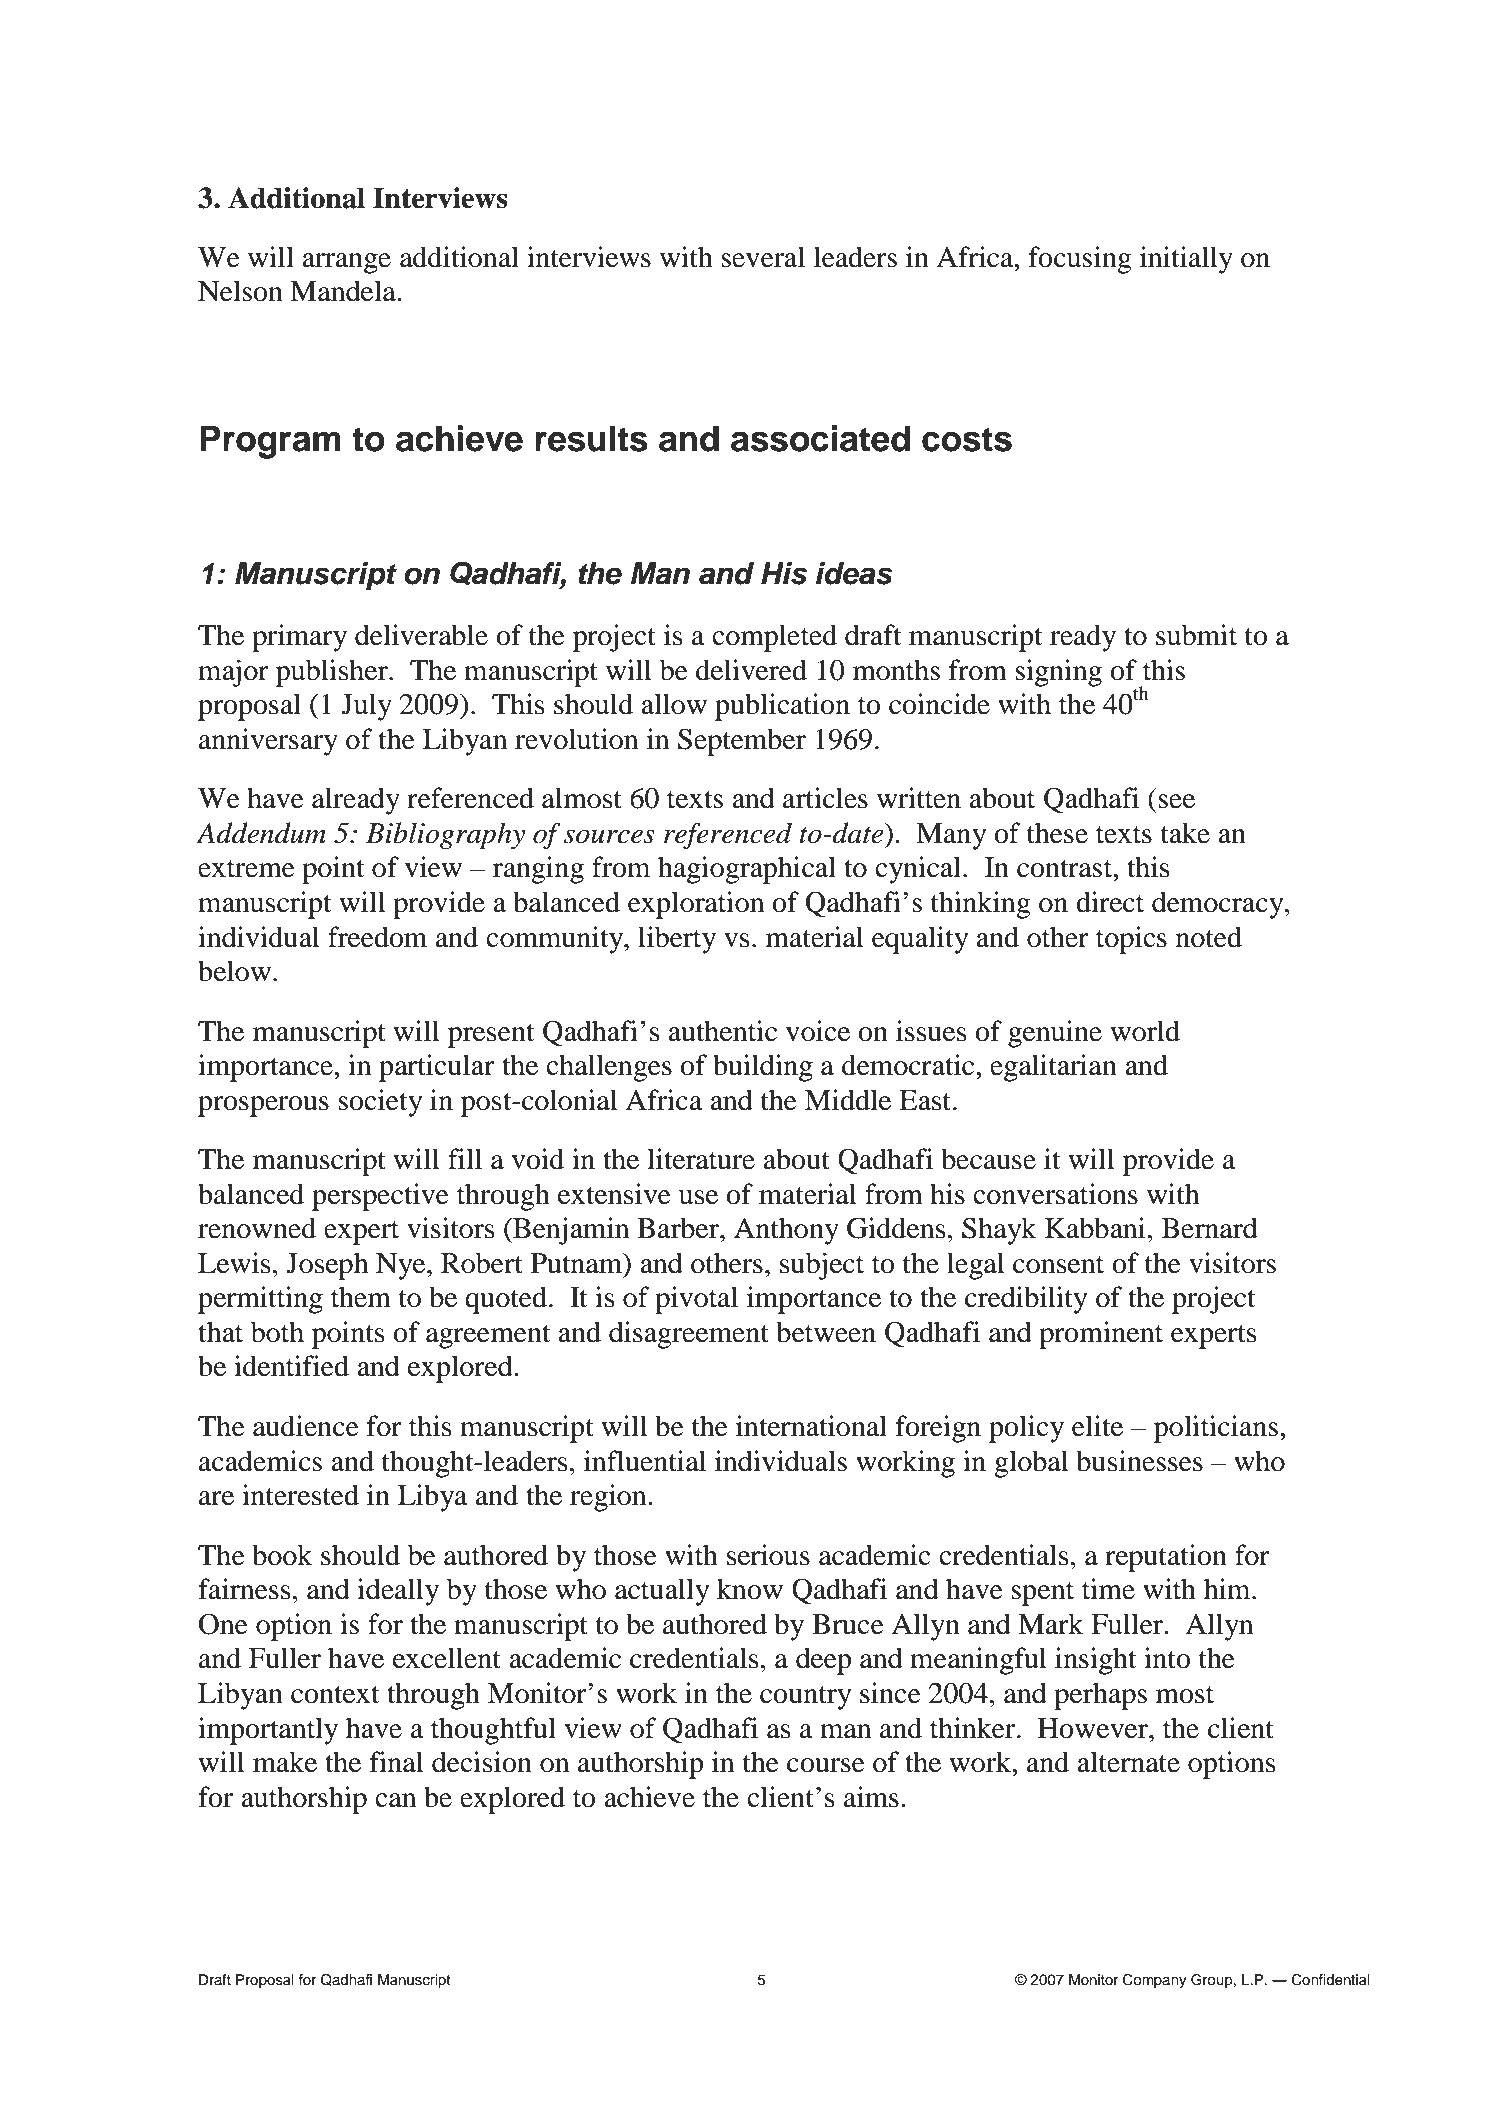 Image resolution: width=1491 pixels, height=2107 pixels. I want to click on submit, so click(1196, 635).
